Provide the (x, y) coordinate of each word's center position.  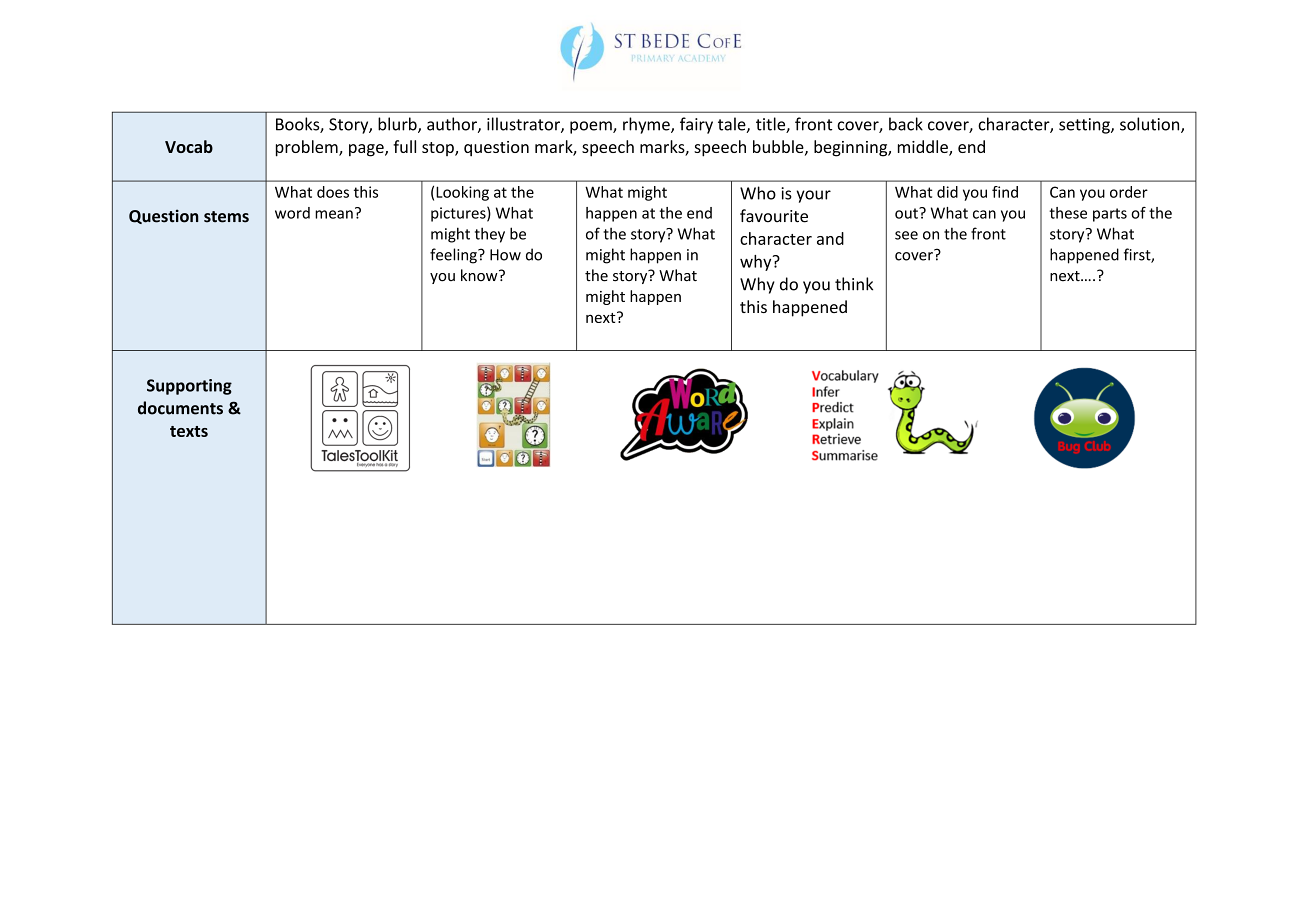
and (830, 238)
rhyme (647, 125)
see (906, 235)
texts (189, 431)
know (480, 275)
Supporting (189, 387)
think (854, 284)
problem (308, 148)
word (292, 213)
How (505, 255)
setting (1085, 126)
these (1068, 213)
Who (758, 193)
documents (180, 408)
